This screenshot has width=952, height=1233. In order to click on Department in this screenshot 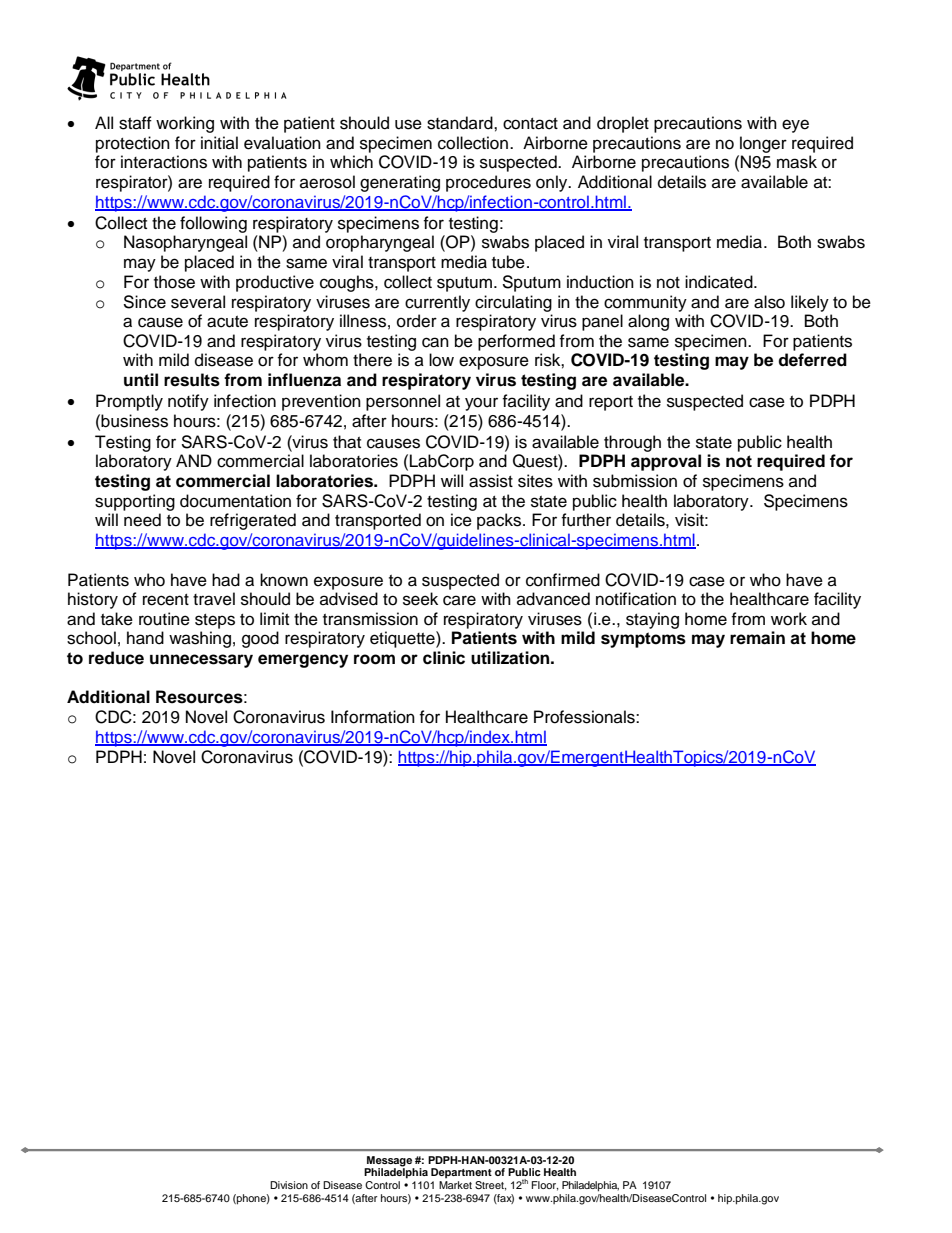, I will do `click(461, 1173)`.
